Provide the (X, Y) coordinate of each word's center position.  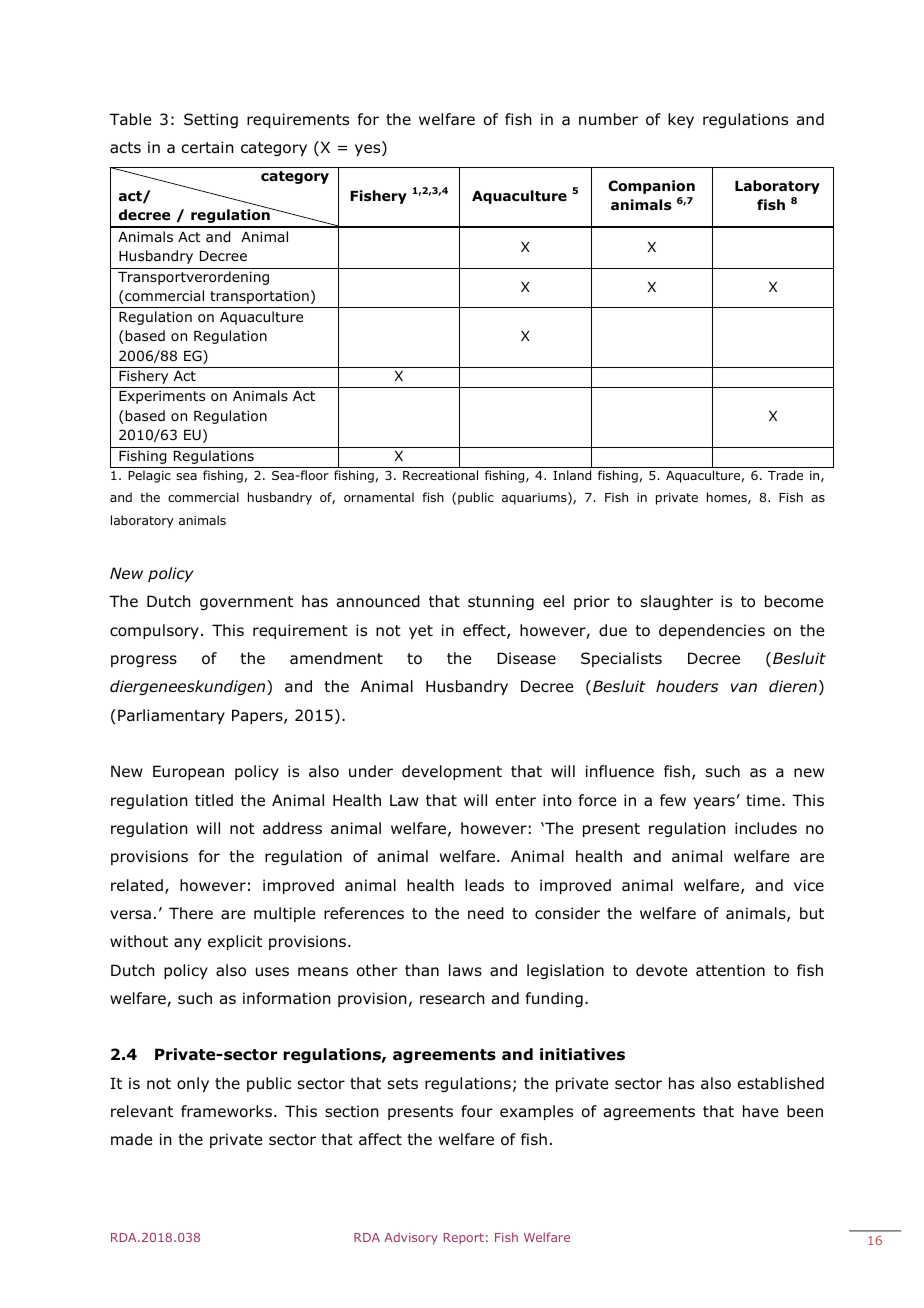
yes (369, 150)
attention (730, 970)
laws (465, 970)
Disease (526, 658)
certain (207, 147)
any (187, 944)
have (760, 1111)
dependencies (712, 631)
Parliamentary (171, 716)
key (681, 120)
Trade (785, 475)
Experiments (162, 397)
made (131, 1139)
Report (464, 1239)
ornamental (379, 497)
